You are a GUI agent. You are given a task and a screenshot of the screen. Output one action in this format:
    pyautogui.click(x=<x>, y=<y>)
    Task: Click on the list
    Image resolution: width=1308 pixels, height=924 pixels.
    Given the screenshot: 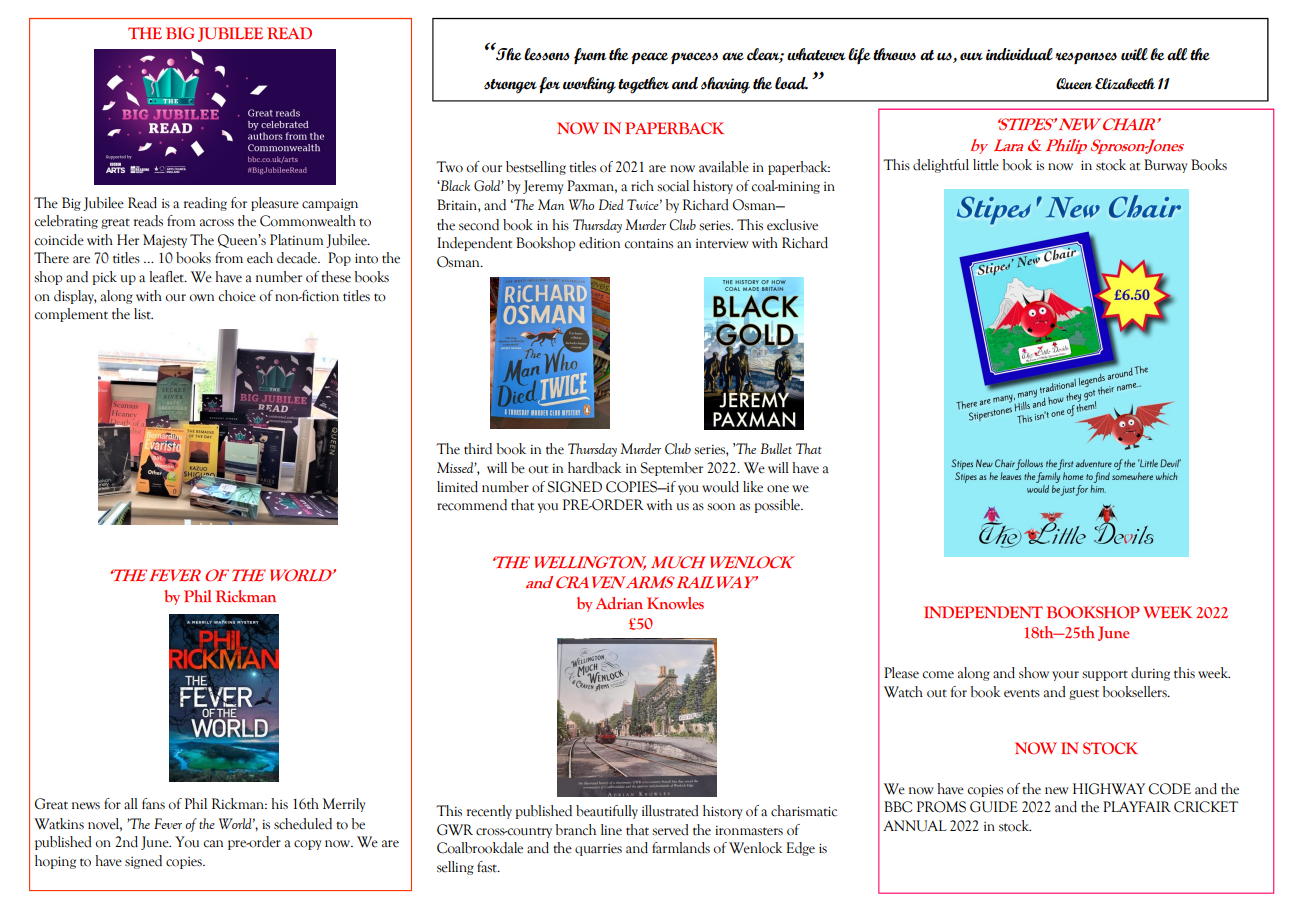 What is the action you would take?
    pyautogui.click(x=143, y=314)
